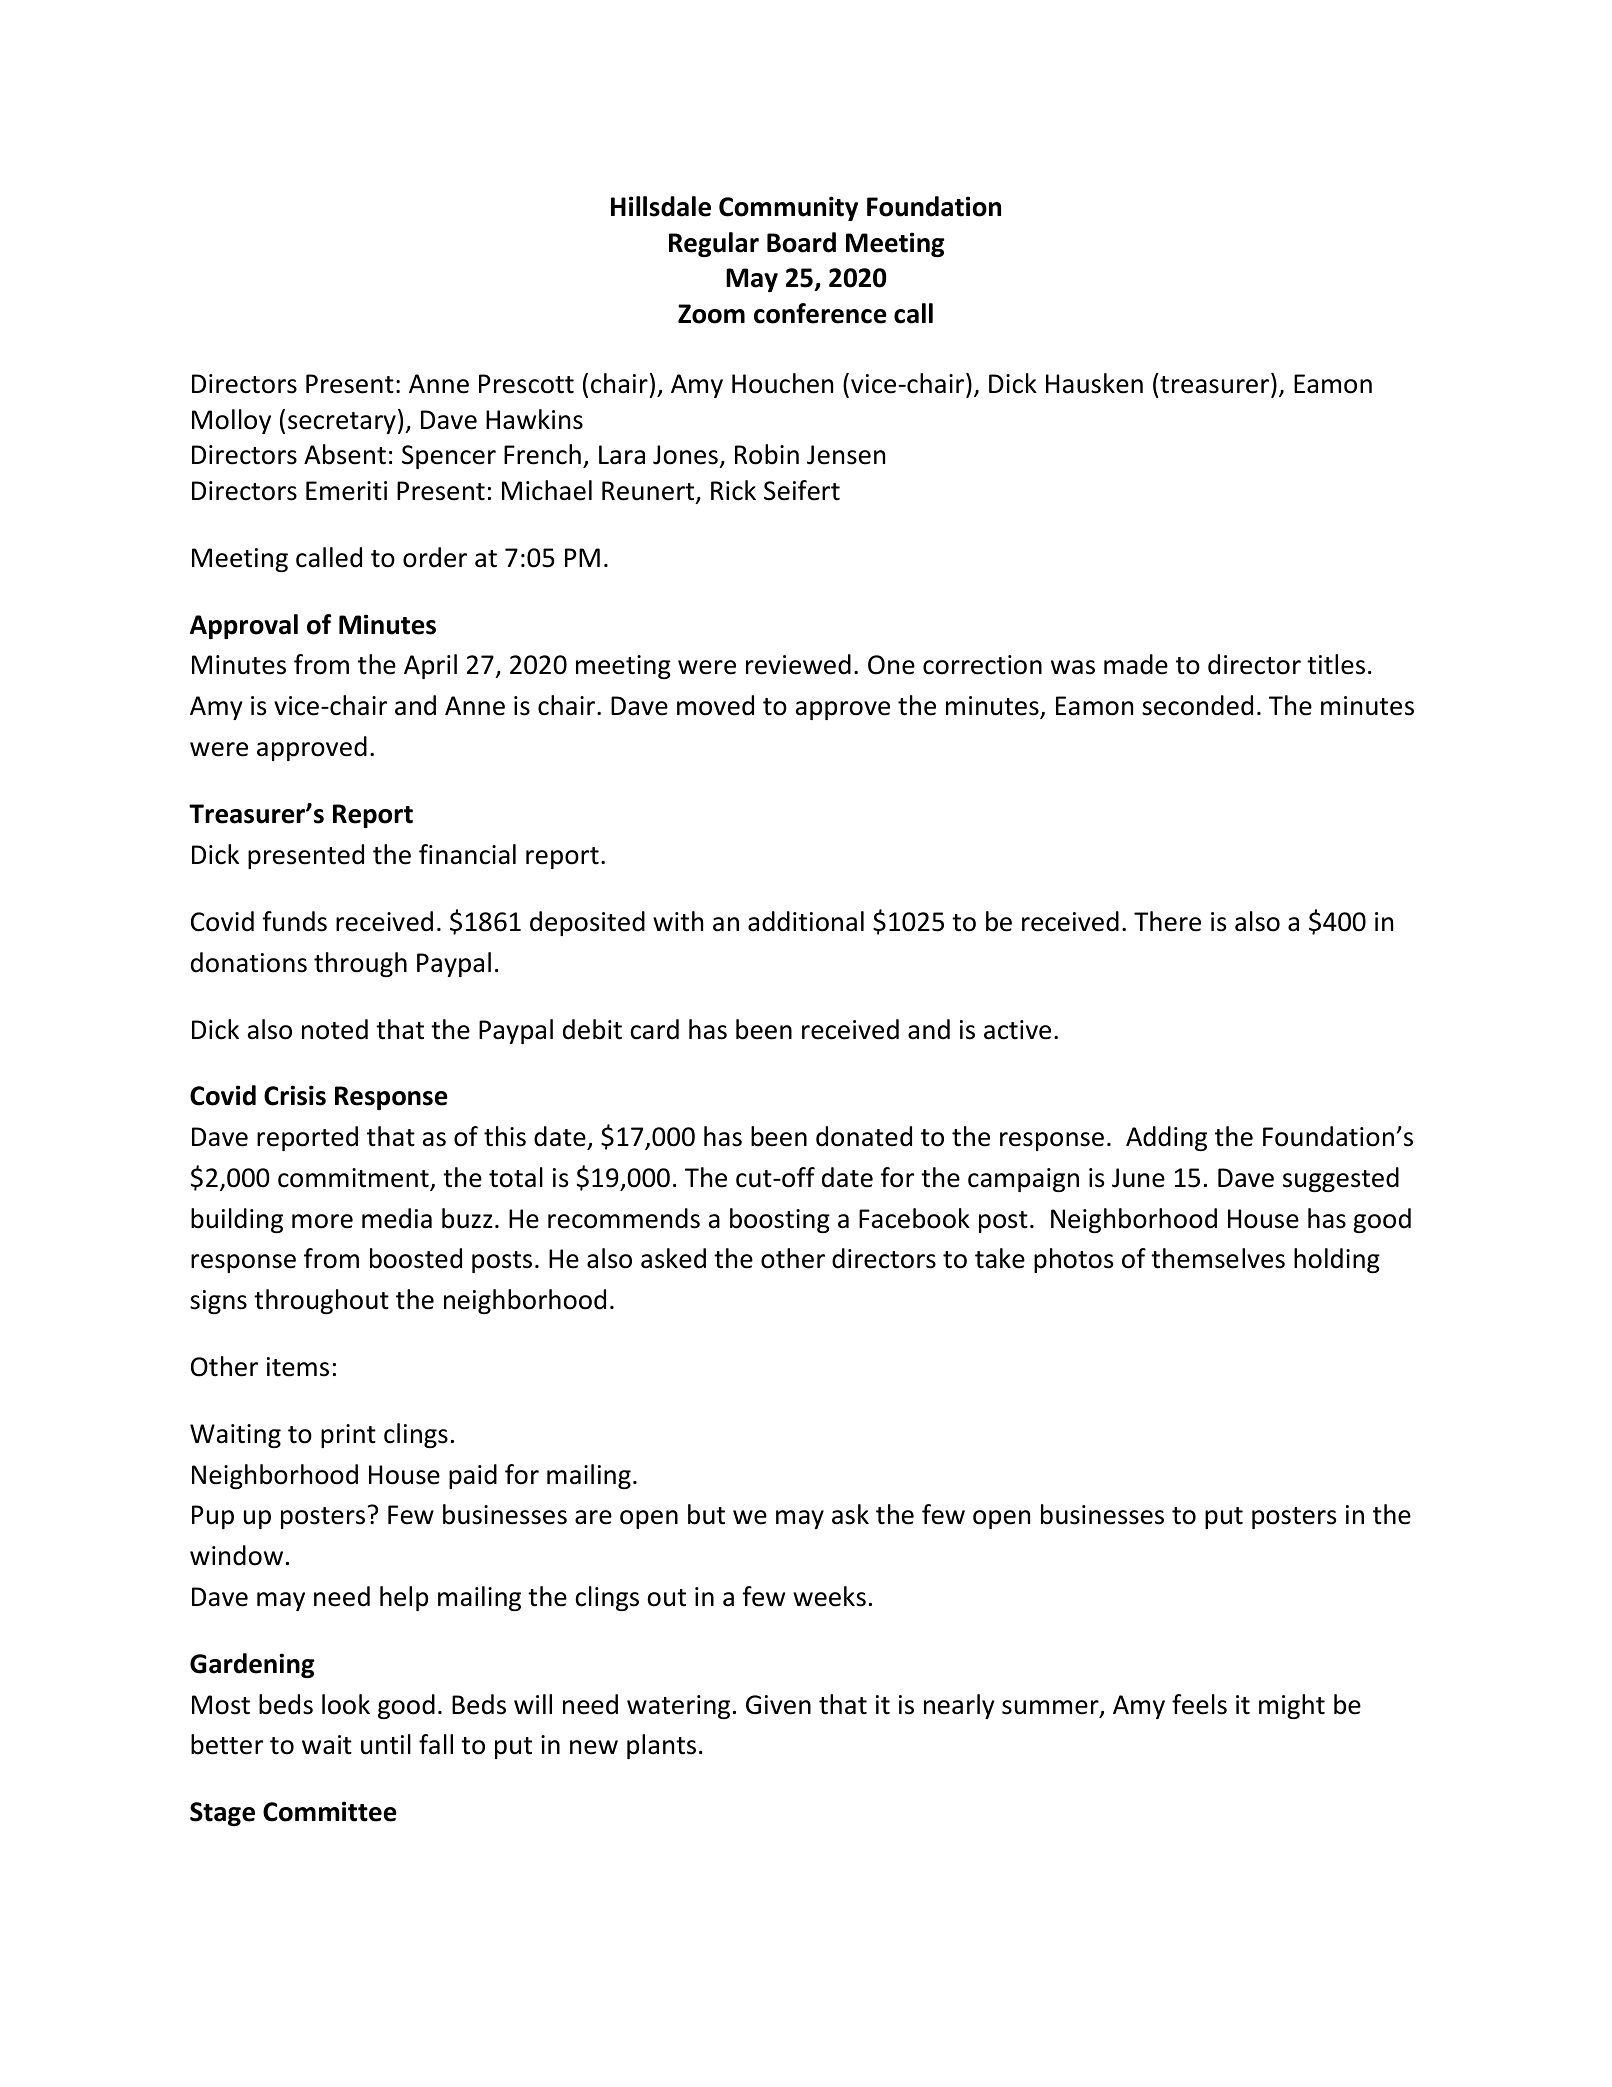 The width and height of the document is (1612, 2087). I want to click on reviewed, so click(798, 664).
